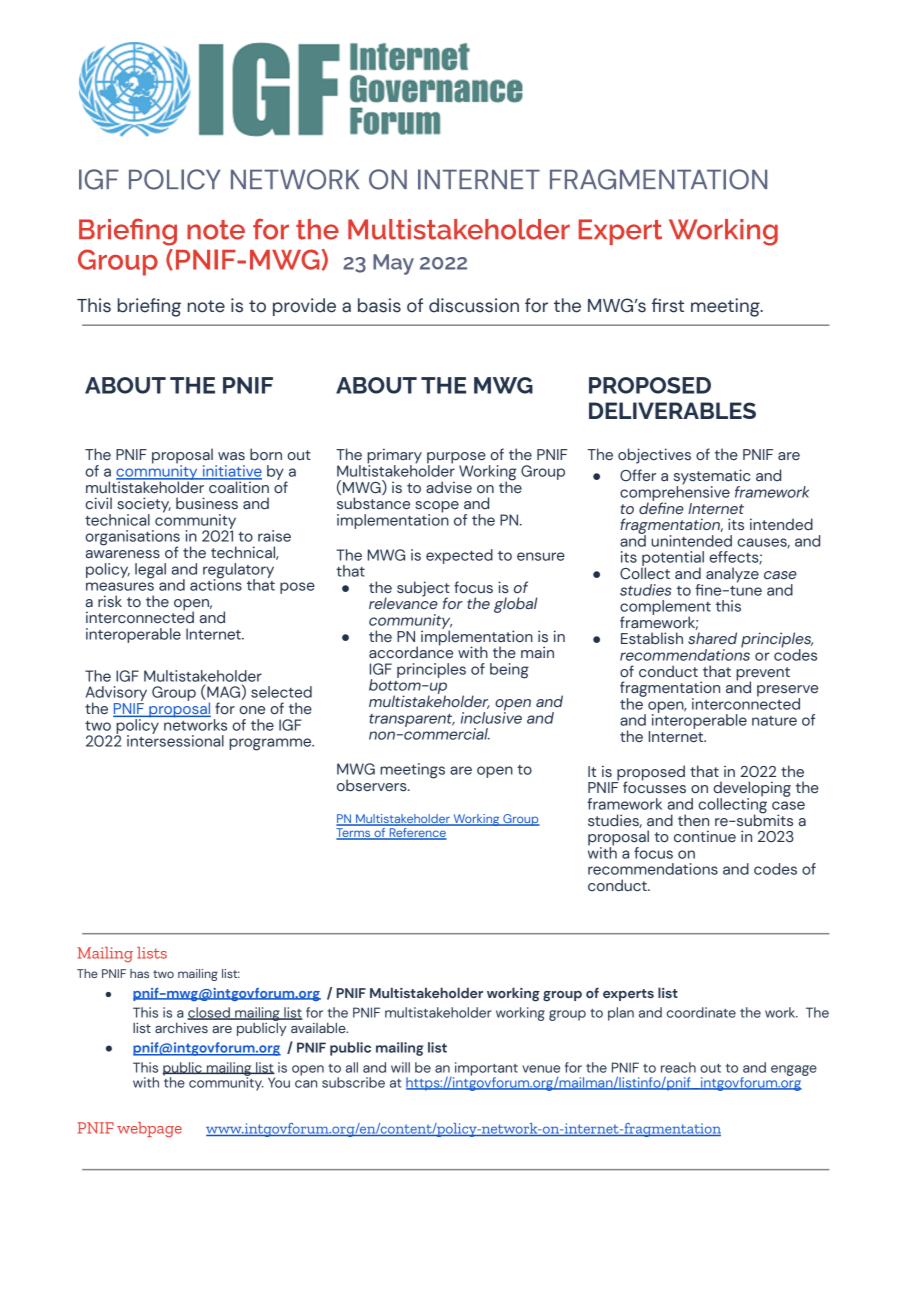  I want to click on analyze, so click(732, 575).
